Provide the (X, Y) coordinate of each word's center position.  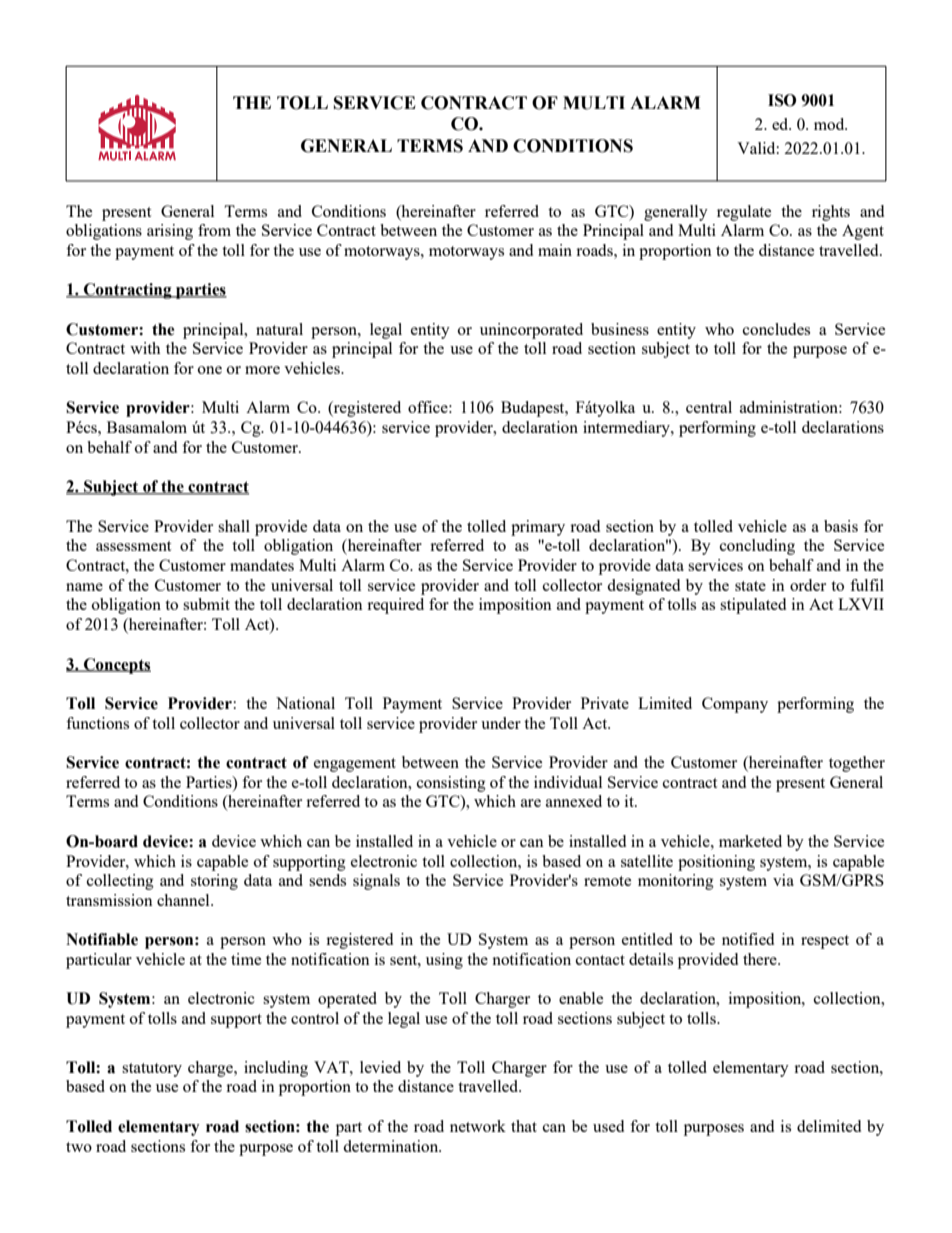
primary (538, 528)
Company (735, 705)
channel (184, 900)
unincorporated (531, 331)
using (444, 961)
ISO (782, 100)
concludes (776, 329)
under (501, 723)
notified (748, 939)
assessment (133, 546)
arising (170, 232)
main (555, 250)
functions (97, 723)
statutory (152, 1070)
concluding (757, 547)
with (145, 348)
